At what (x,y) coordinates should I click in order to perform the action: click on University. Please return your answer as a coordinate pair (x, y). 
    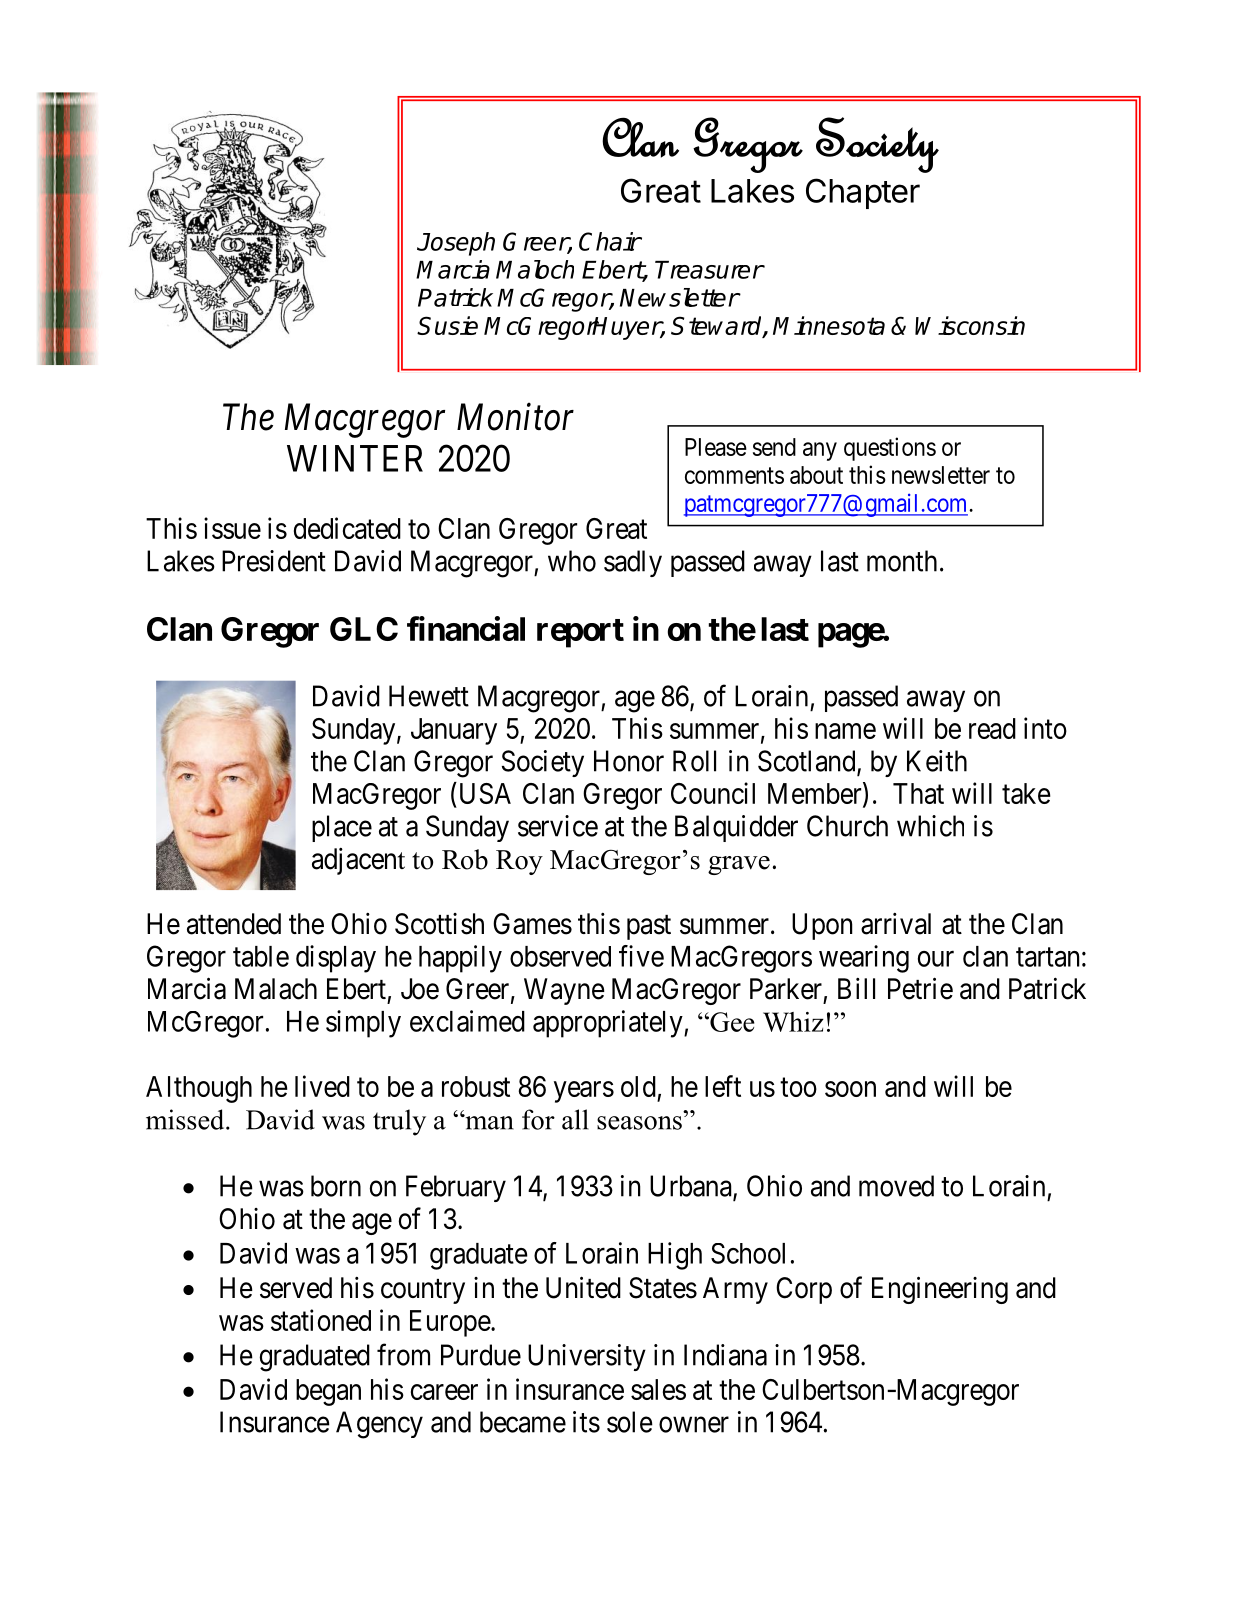
    Looking at the image, I should click on (587, 1357).
